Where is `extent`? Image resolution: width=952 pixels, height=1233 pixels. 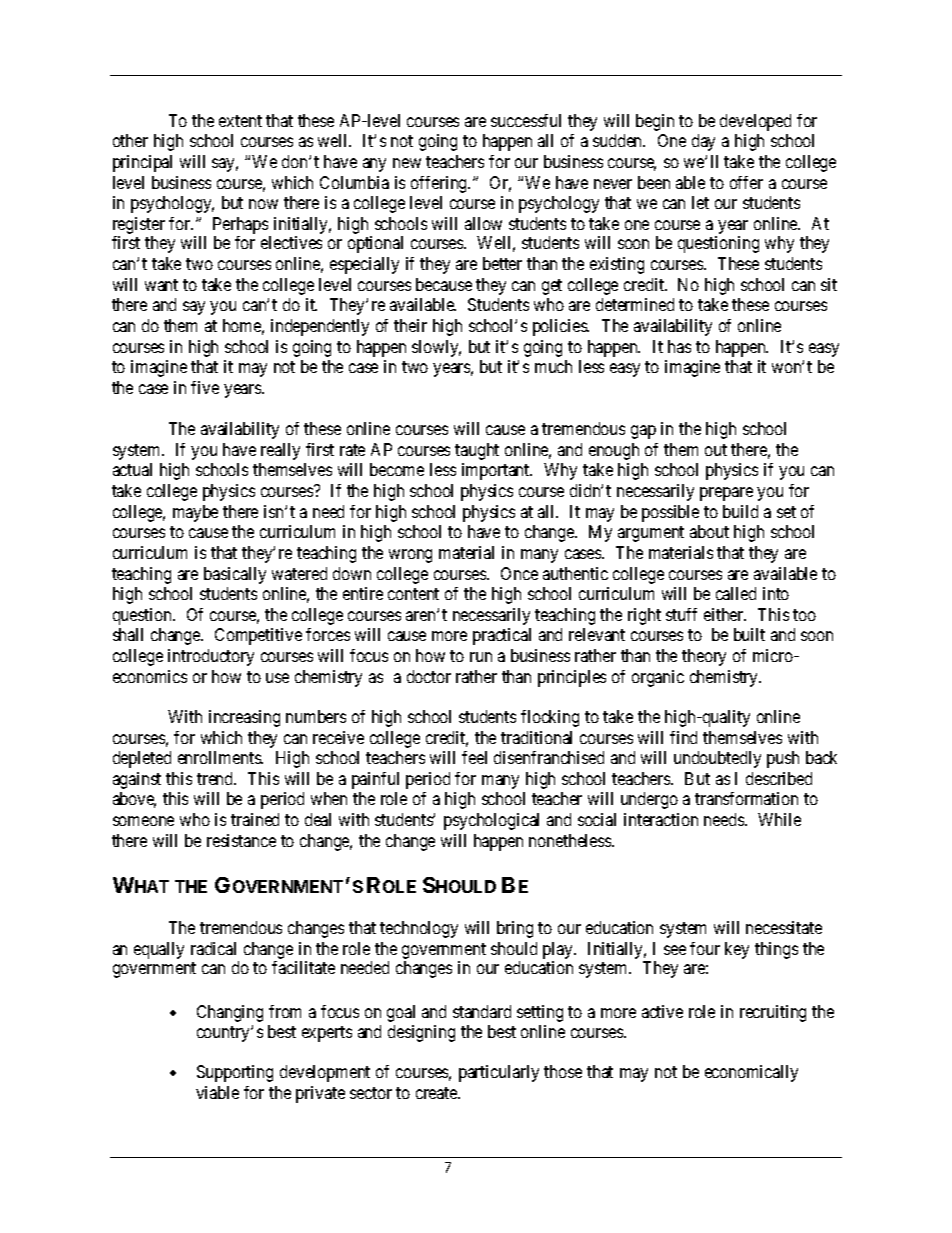 extent is located at coordinates (240, 121).
